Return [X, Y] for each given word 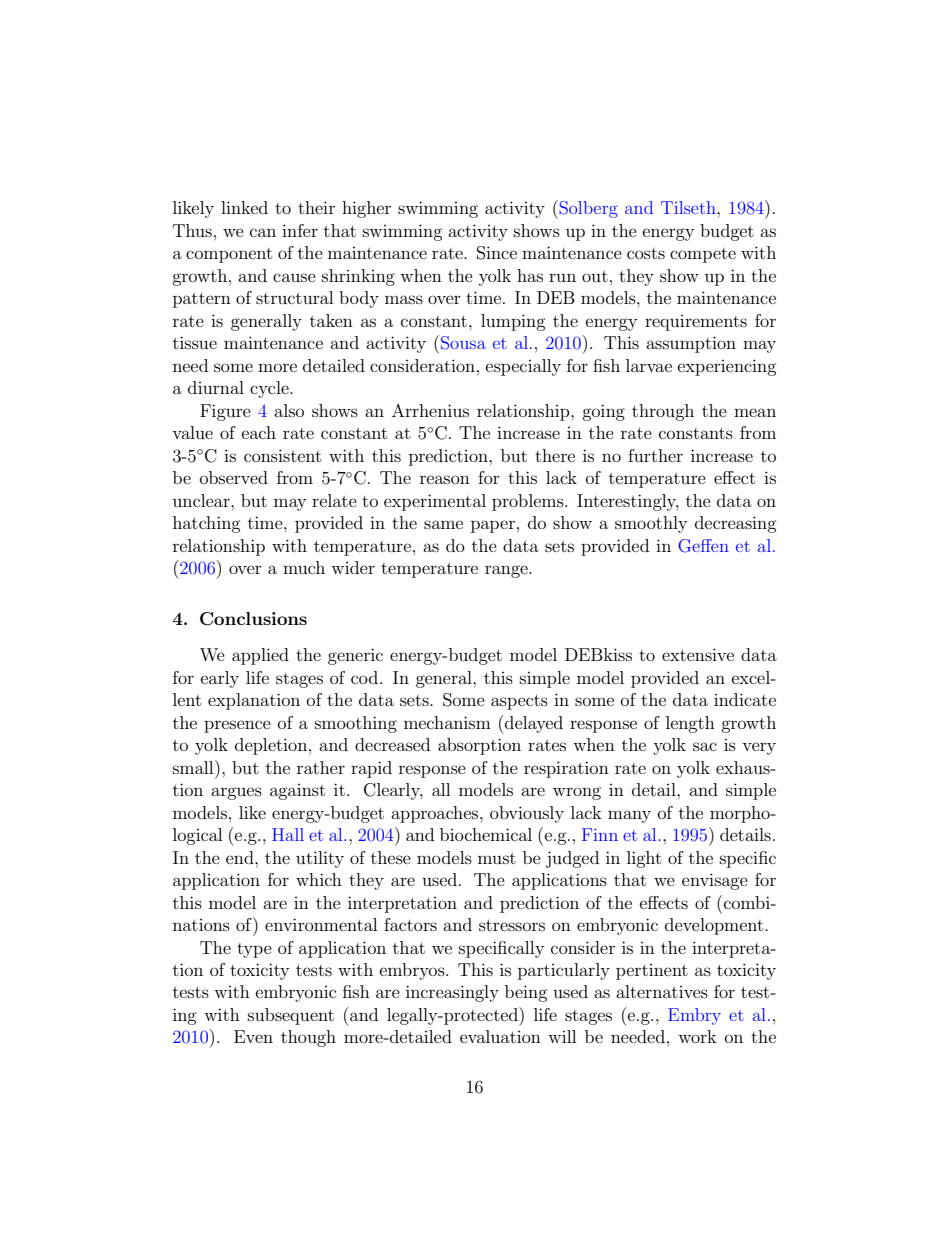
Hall [288, 834]
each [259, 432]
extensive [698, 654]
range [507, 571]
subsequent [291, 1016]
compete [703, 255]
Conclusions [253, 619]
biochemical [486, 834]
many [629, 816]
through [663, 412]
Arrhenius [430, 410]
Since [497, 253]
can [263, 232]
